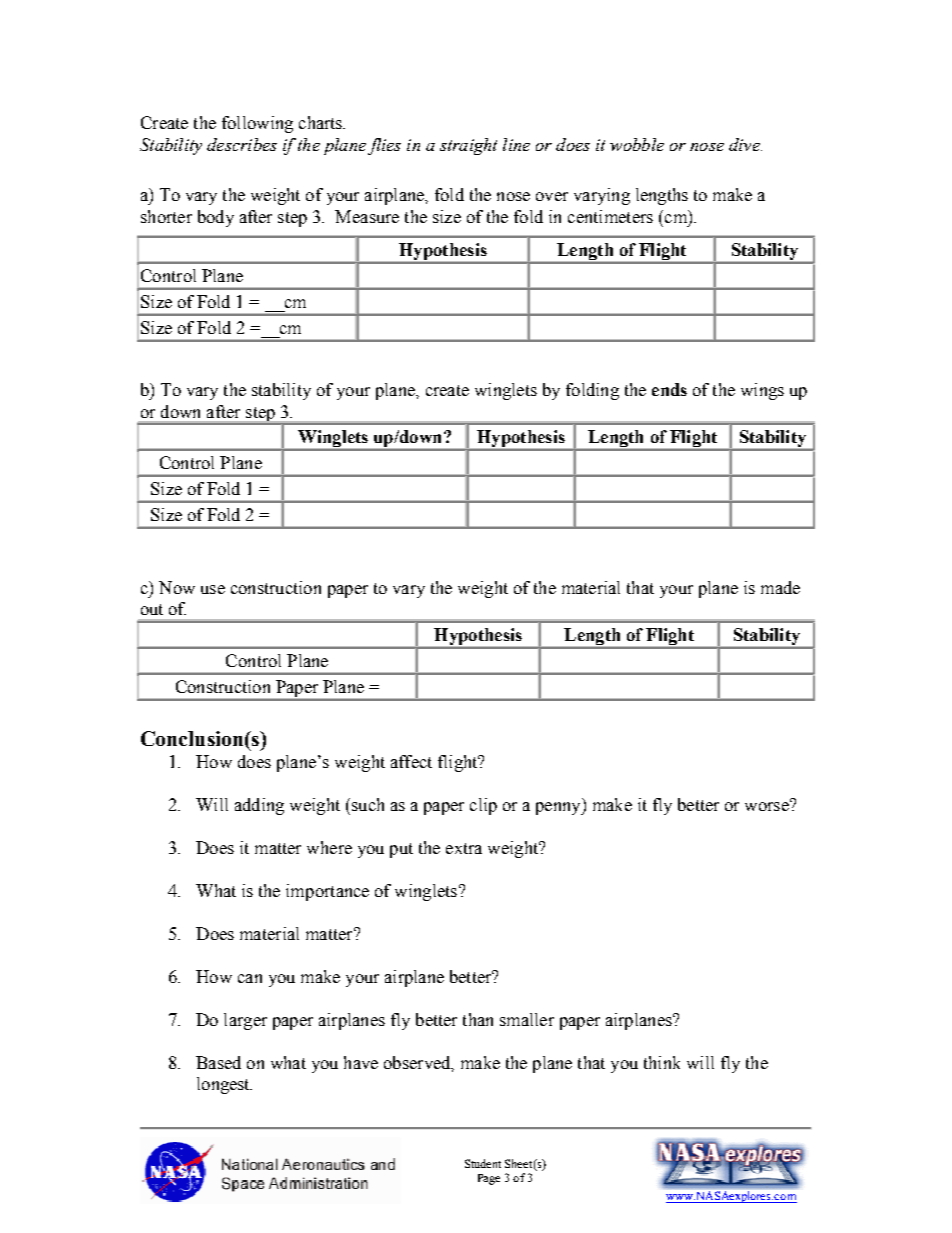 The width and height of the image is (952, 1233). Describe the element at coordinates (411, 761) in the image. I see `affect` at that location.
